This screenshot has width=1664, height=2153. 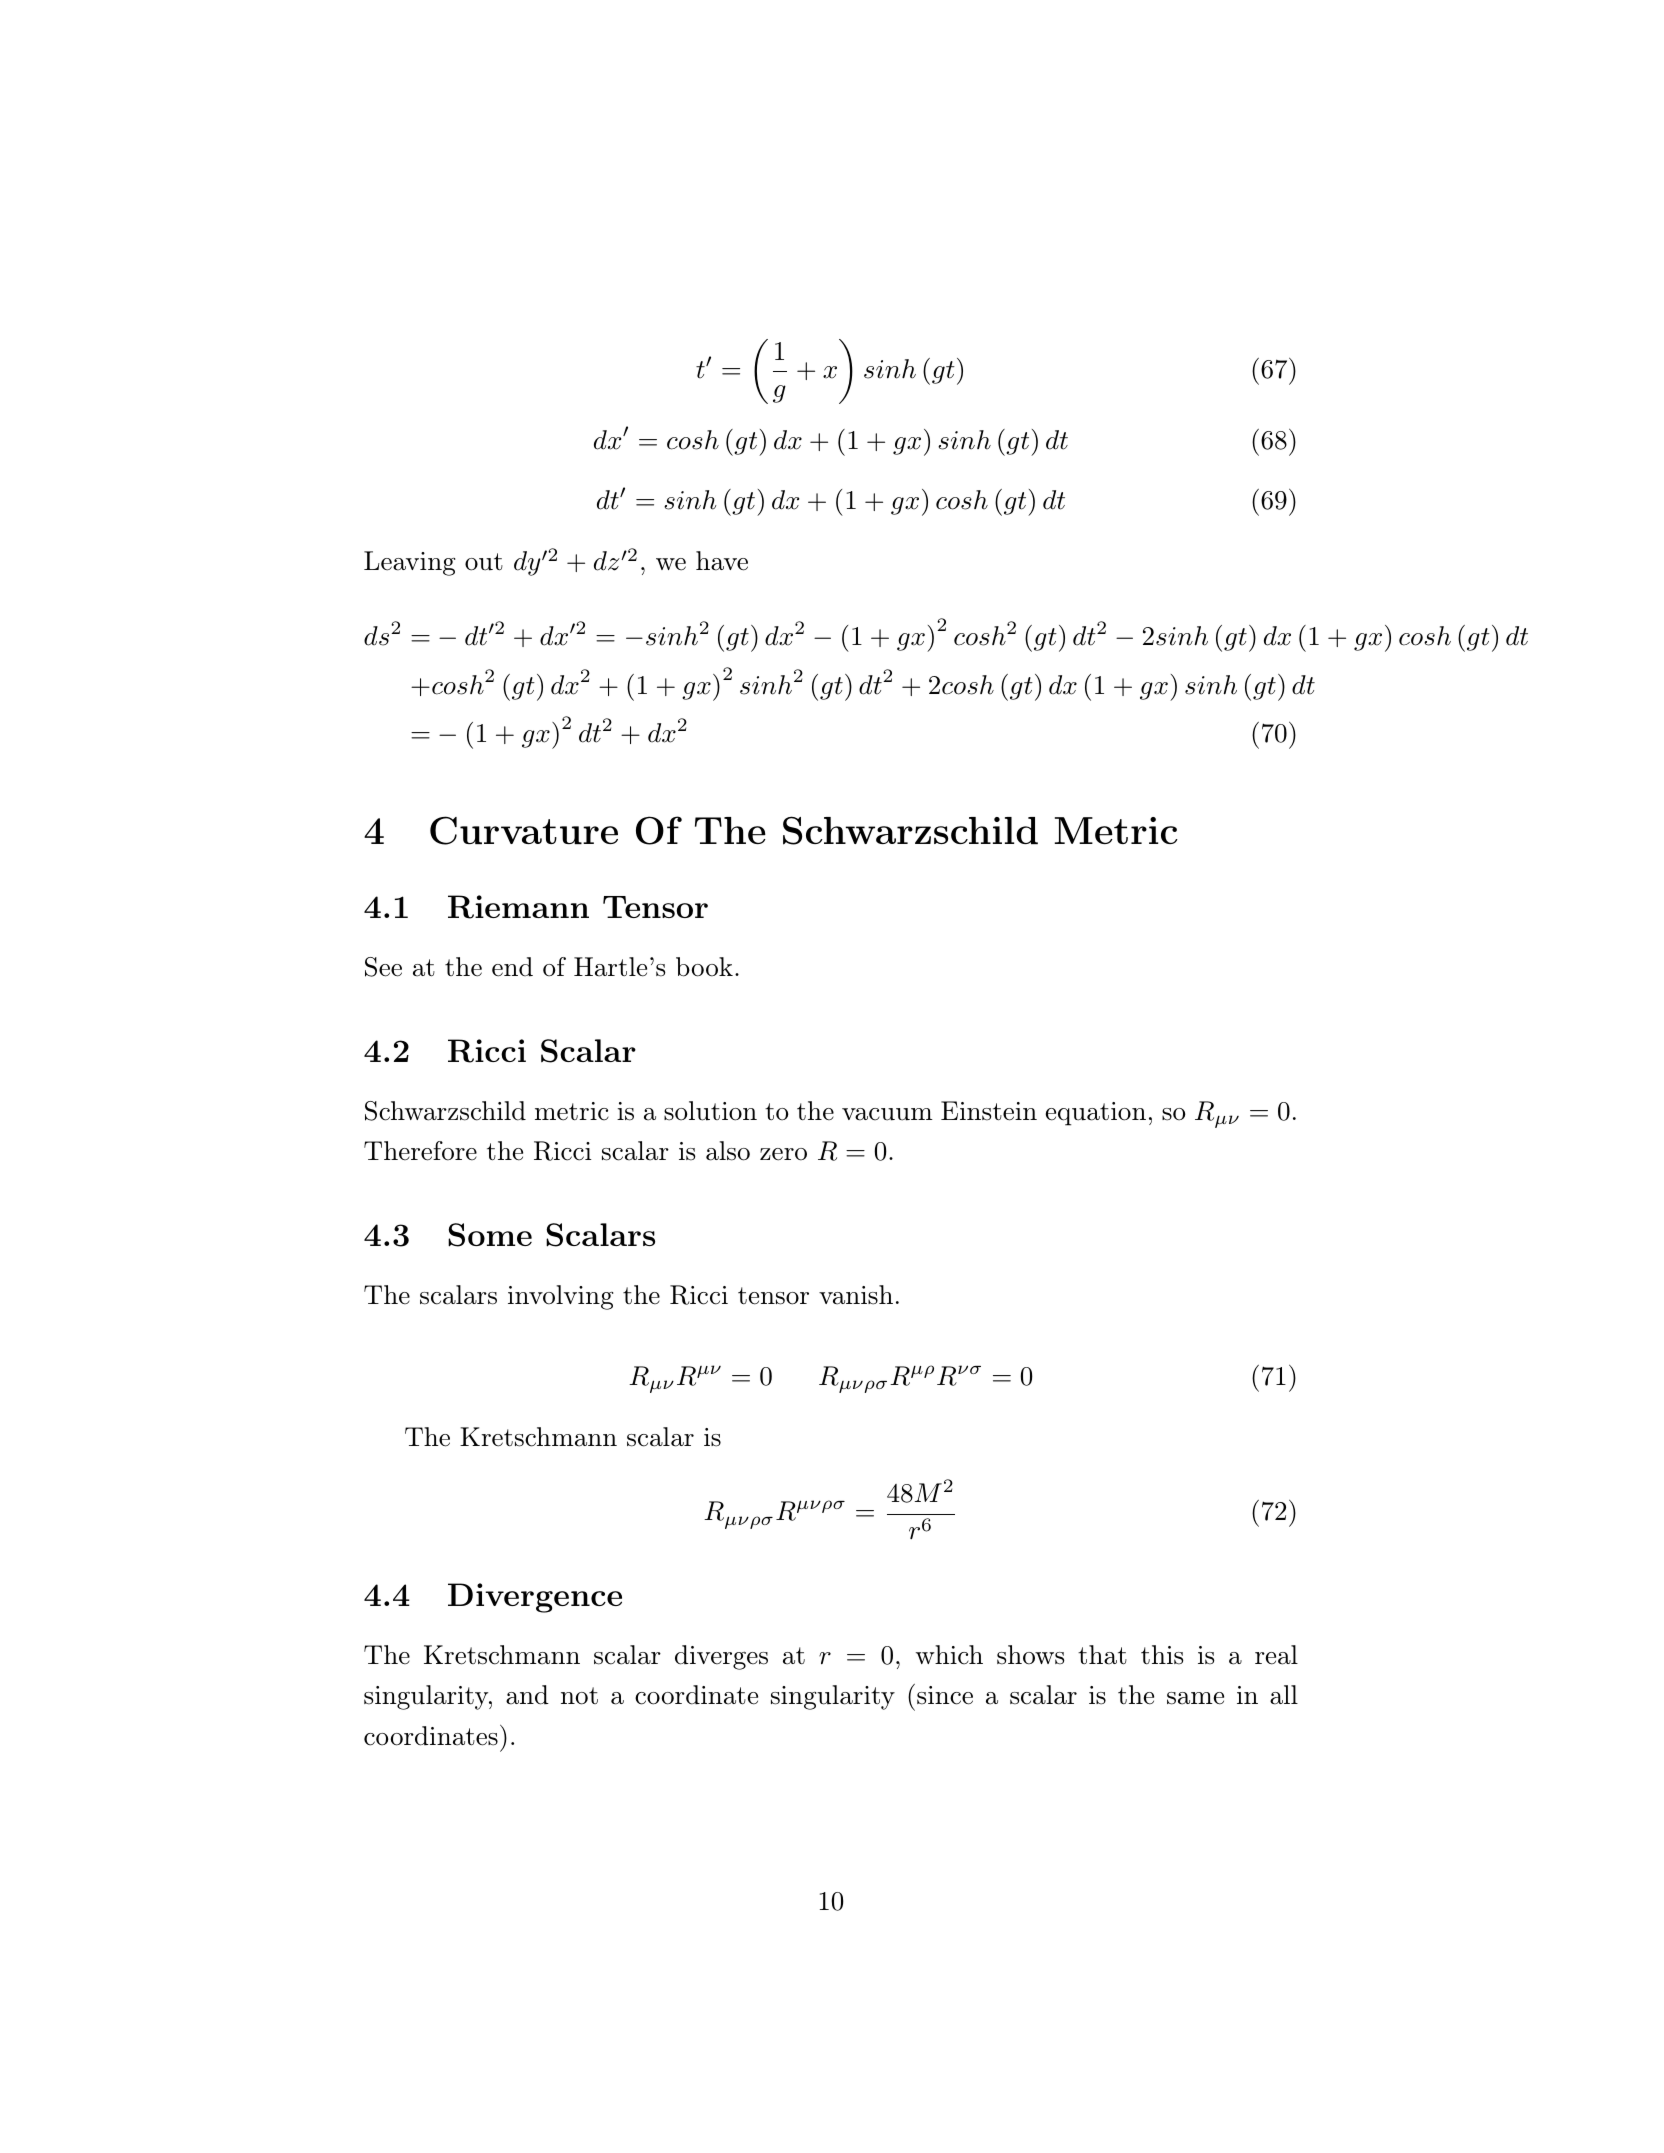 I want to click on out, so click(x=484, y=562).
